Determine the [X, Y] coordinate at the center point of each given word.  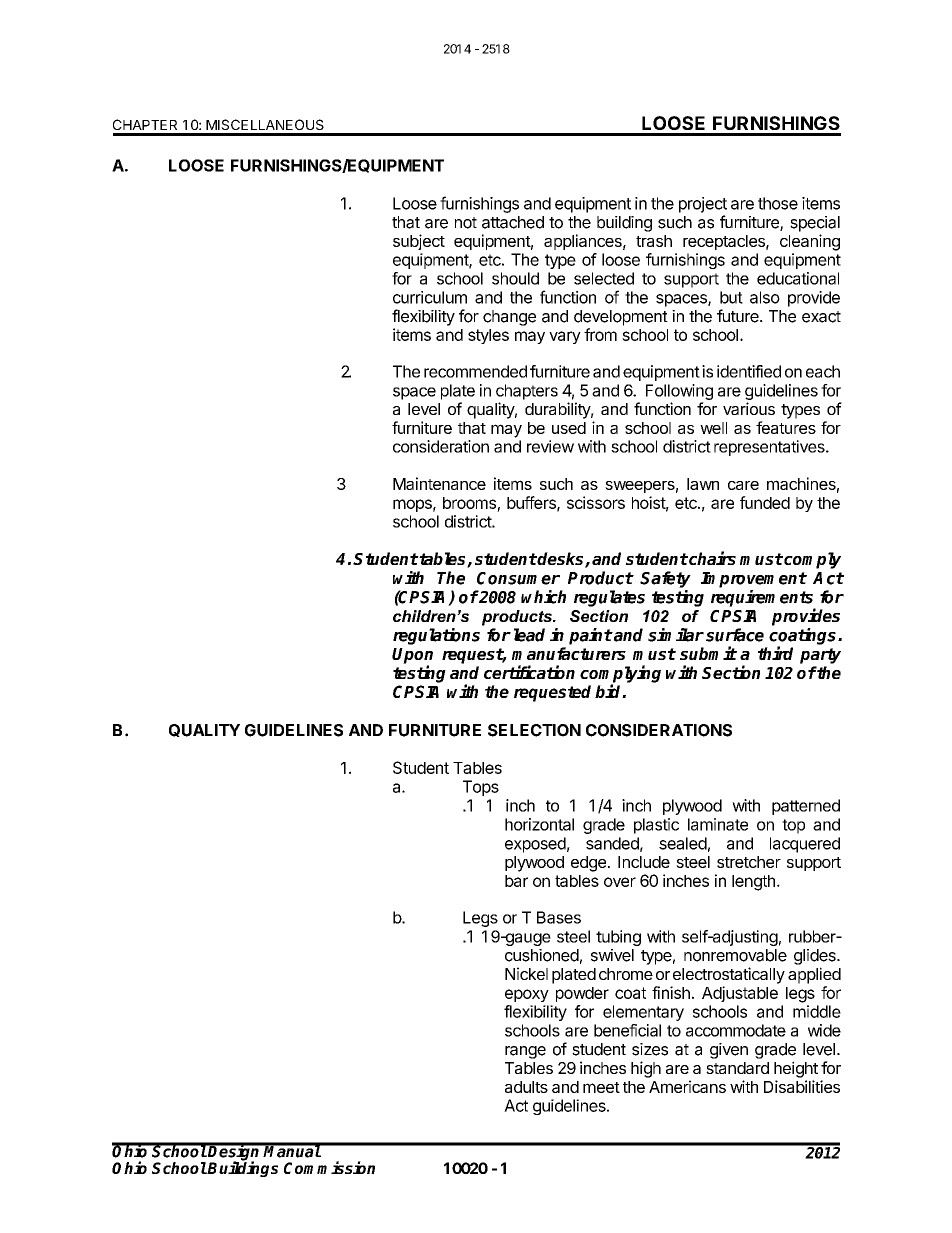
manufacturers [569, 653]
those [778, 203]
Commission [329, 1167]
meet [601, 1087]
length [753, 883]
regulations [436, 636]
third [775, 653]
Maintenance [439, 483]
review [550, 446]
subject [419, 242]
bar [516, 881]
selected [604, 278]
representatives [770, 448]
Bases [559, 917]
